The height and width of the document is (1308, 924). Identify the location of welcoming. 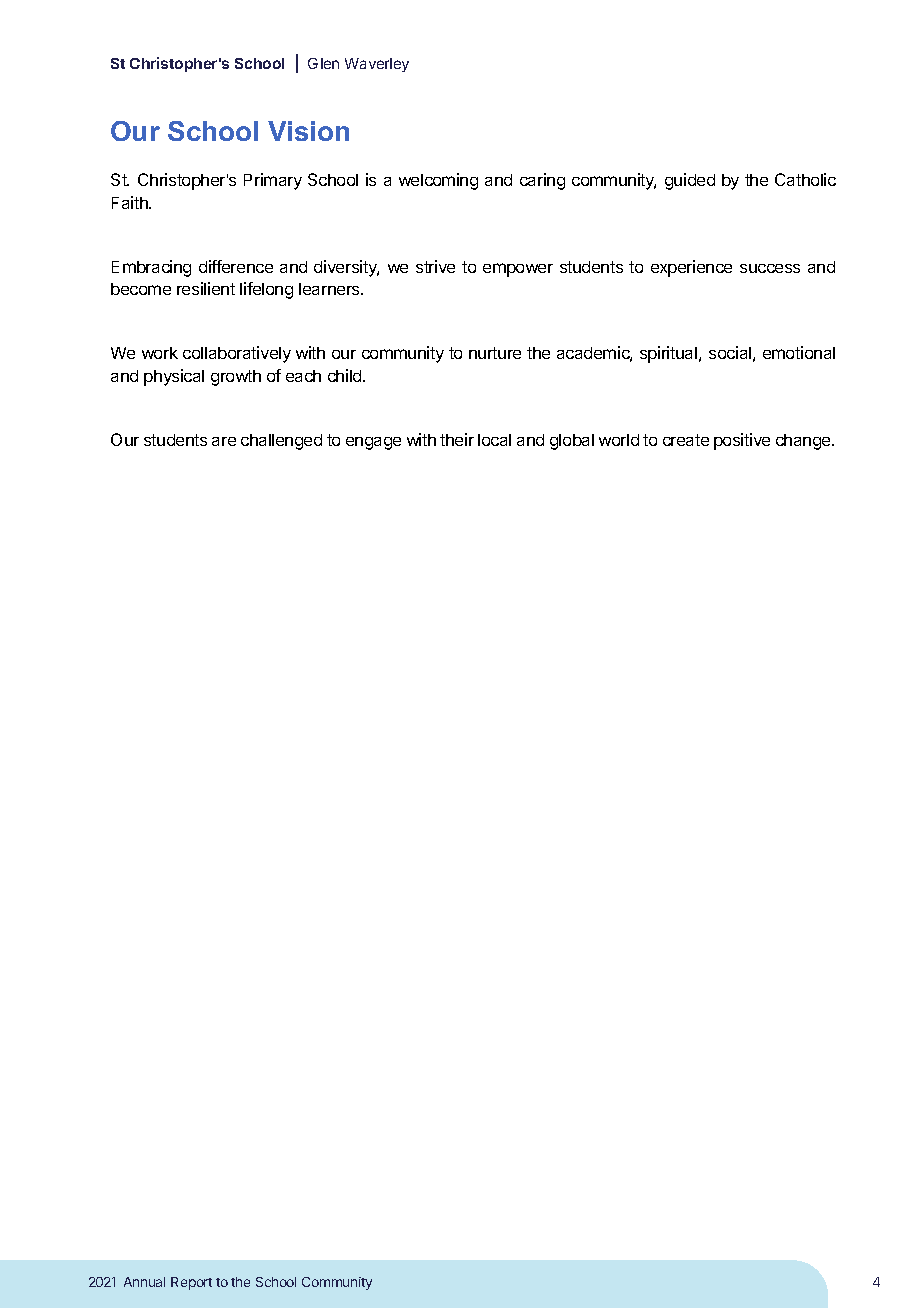
(438, 181).
